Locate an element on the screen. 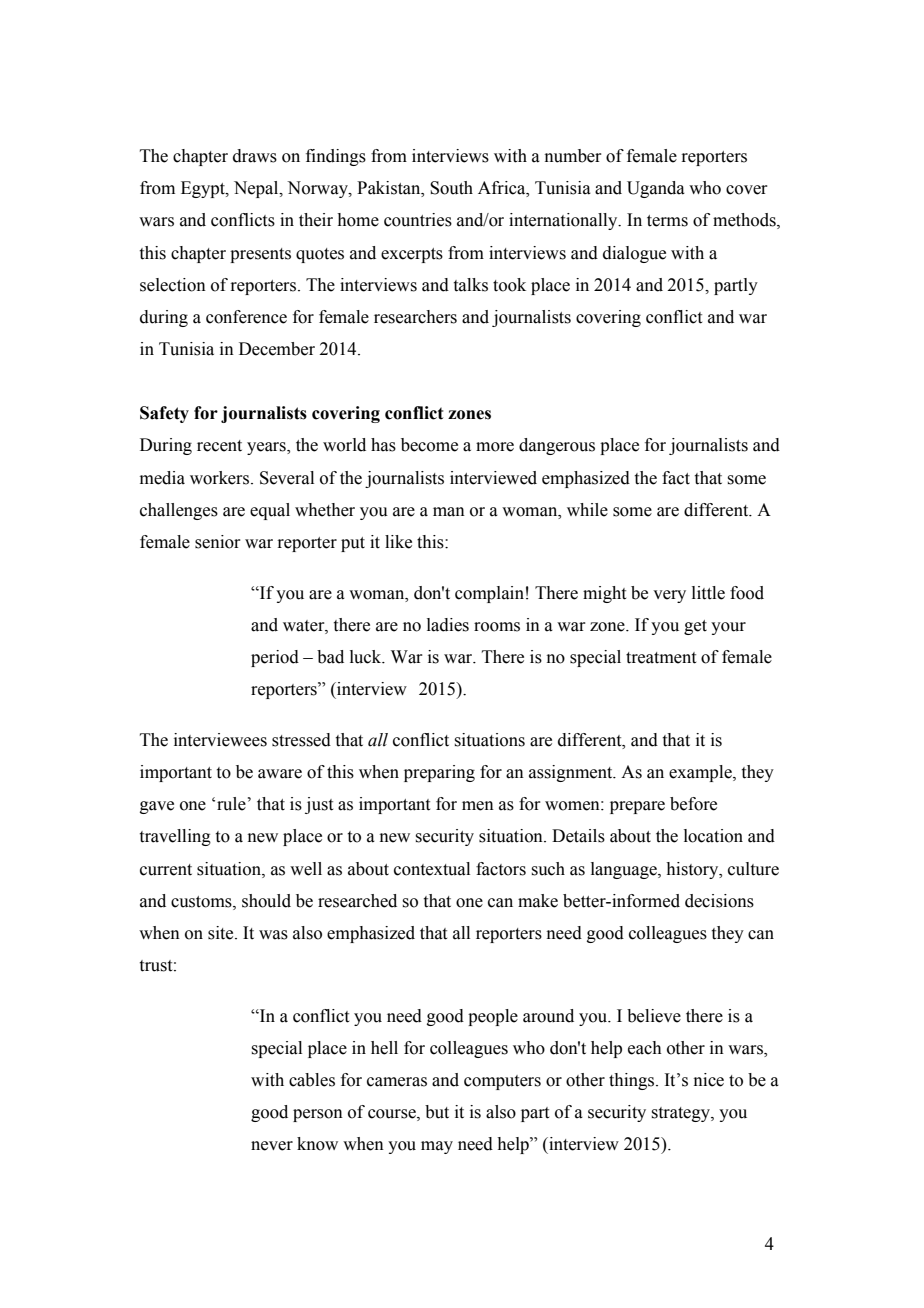 This screenshot has height=1308, width=924. example is located at coordinates (701, 773).
